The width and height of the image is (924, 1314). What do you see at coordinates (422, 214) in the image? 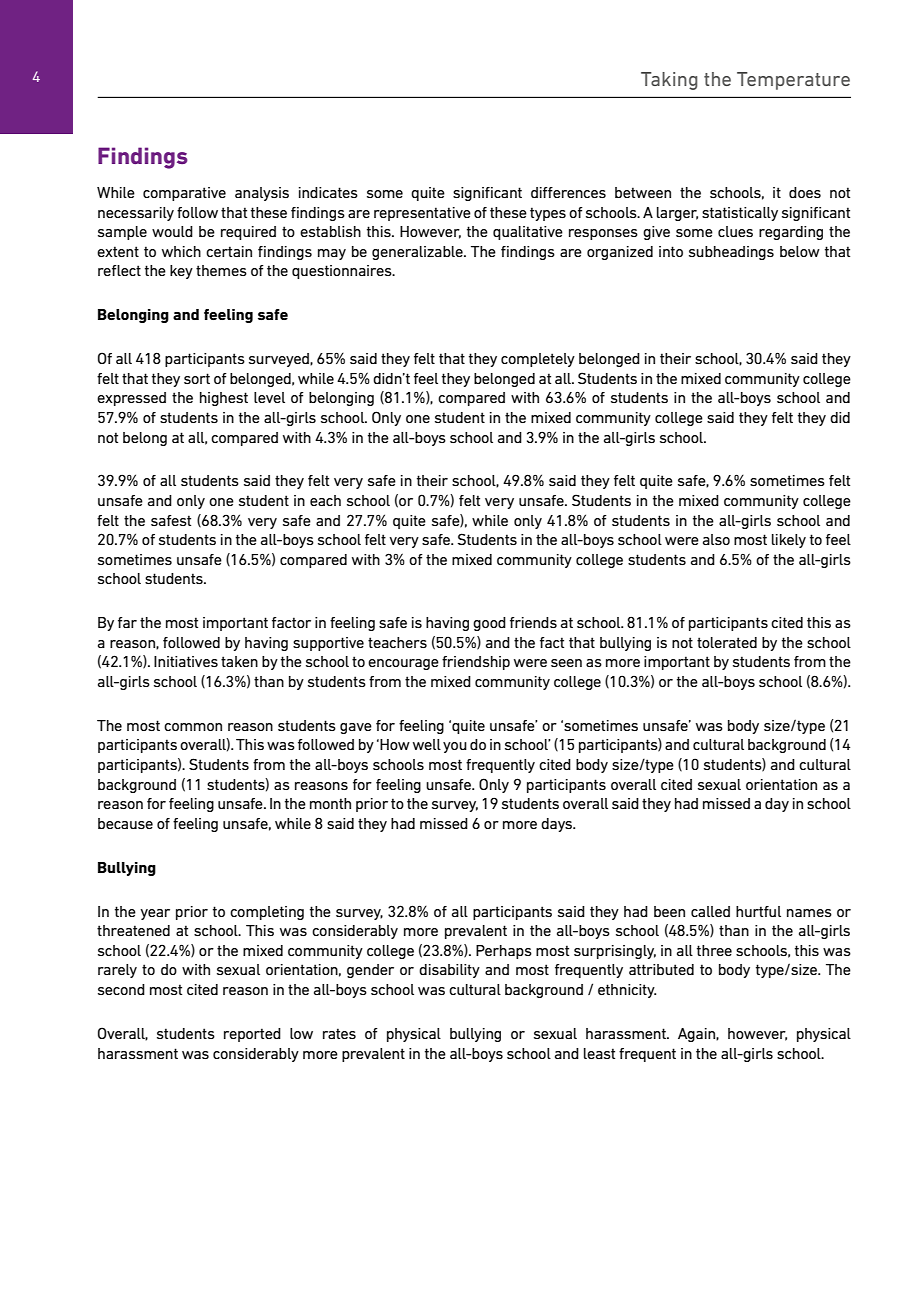
I see `representative` at bounding box center [422, 214].
